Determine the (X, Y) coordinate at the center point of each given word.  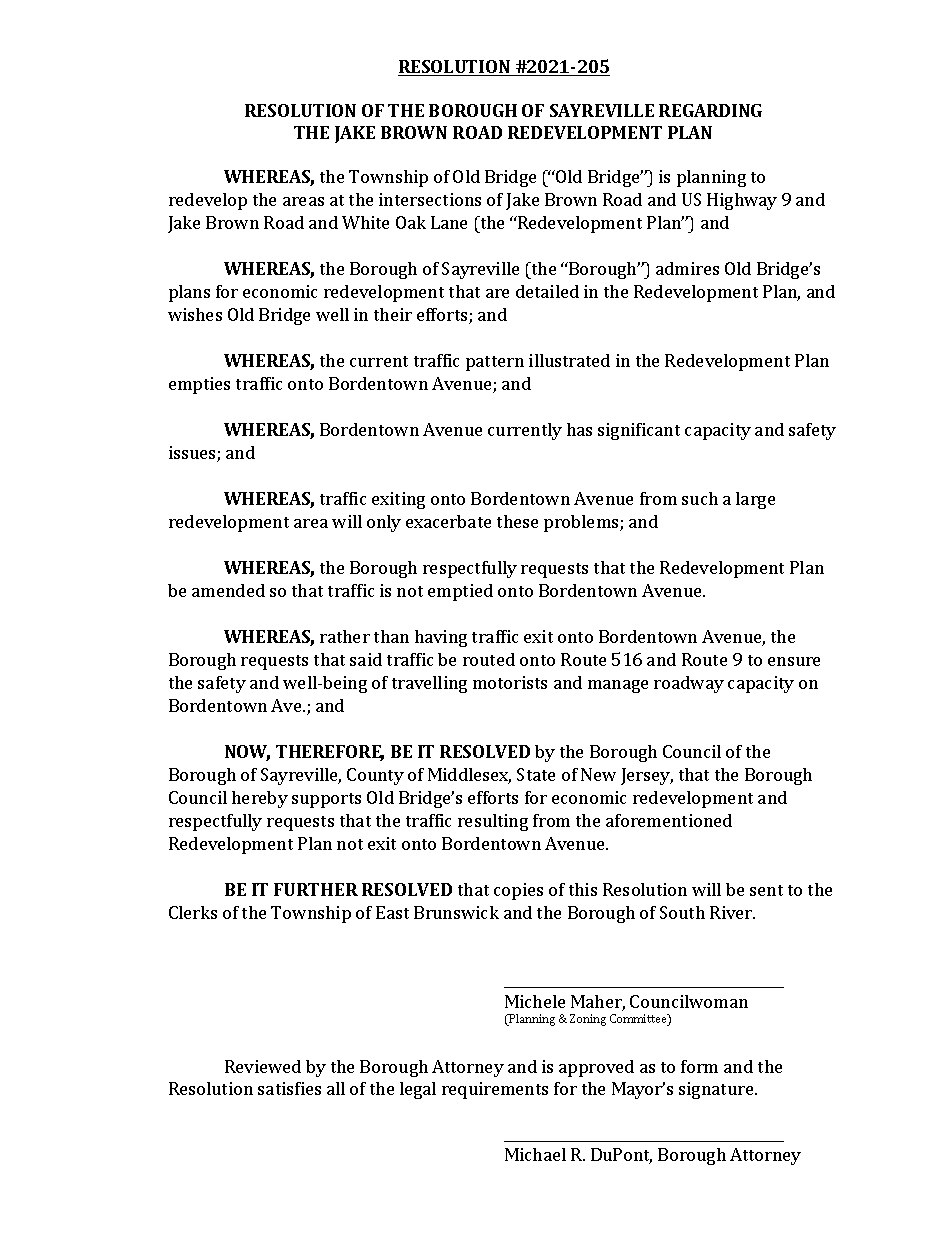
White (365, 222)
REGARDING (710, 110)
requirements (495, 1090)
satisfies (289, 1088)
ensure (794, 661)
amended (228, 590)
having (441, 638)
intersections (430, 199)
